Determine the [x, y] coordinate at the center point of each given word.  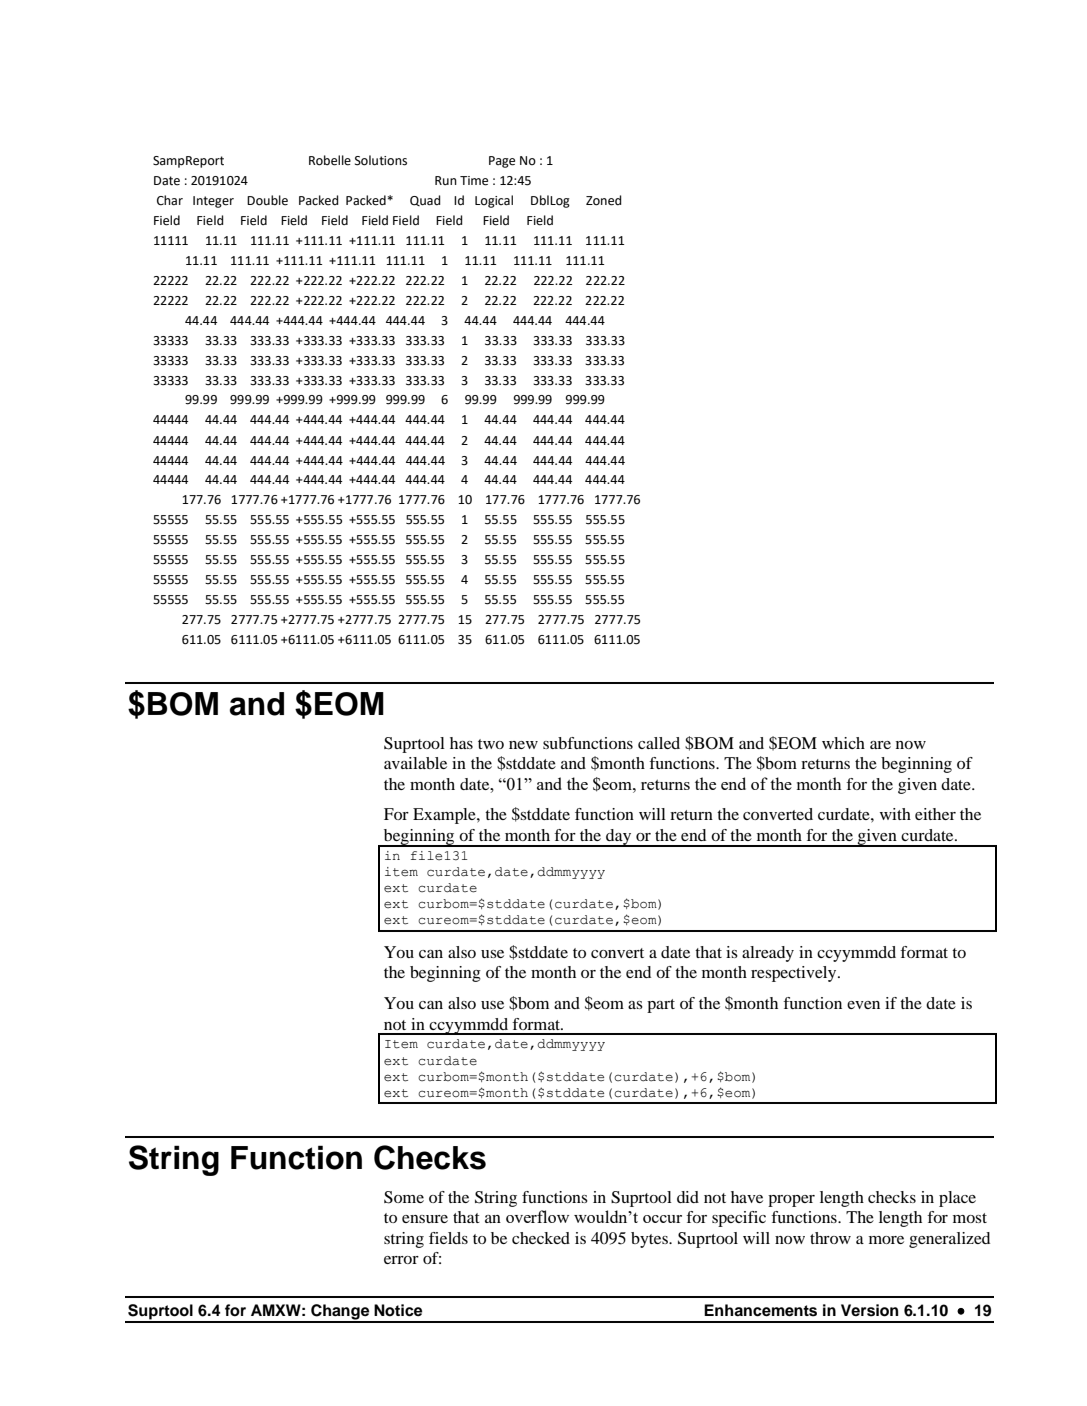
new [523, 745]
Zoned [604, 200]
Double [267, 200]
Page [502, 162]
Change [340, 1313]
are [880, 745]
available [415, 763]
